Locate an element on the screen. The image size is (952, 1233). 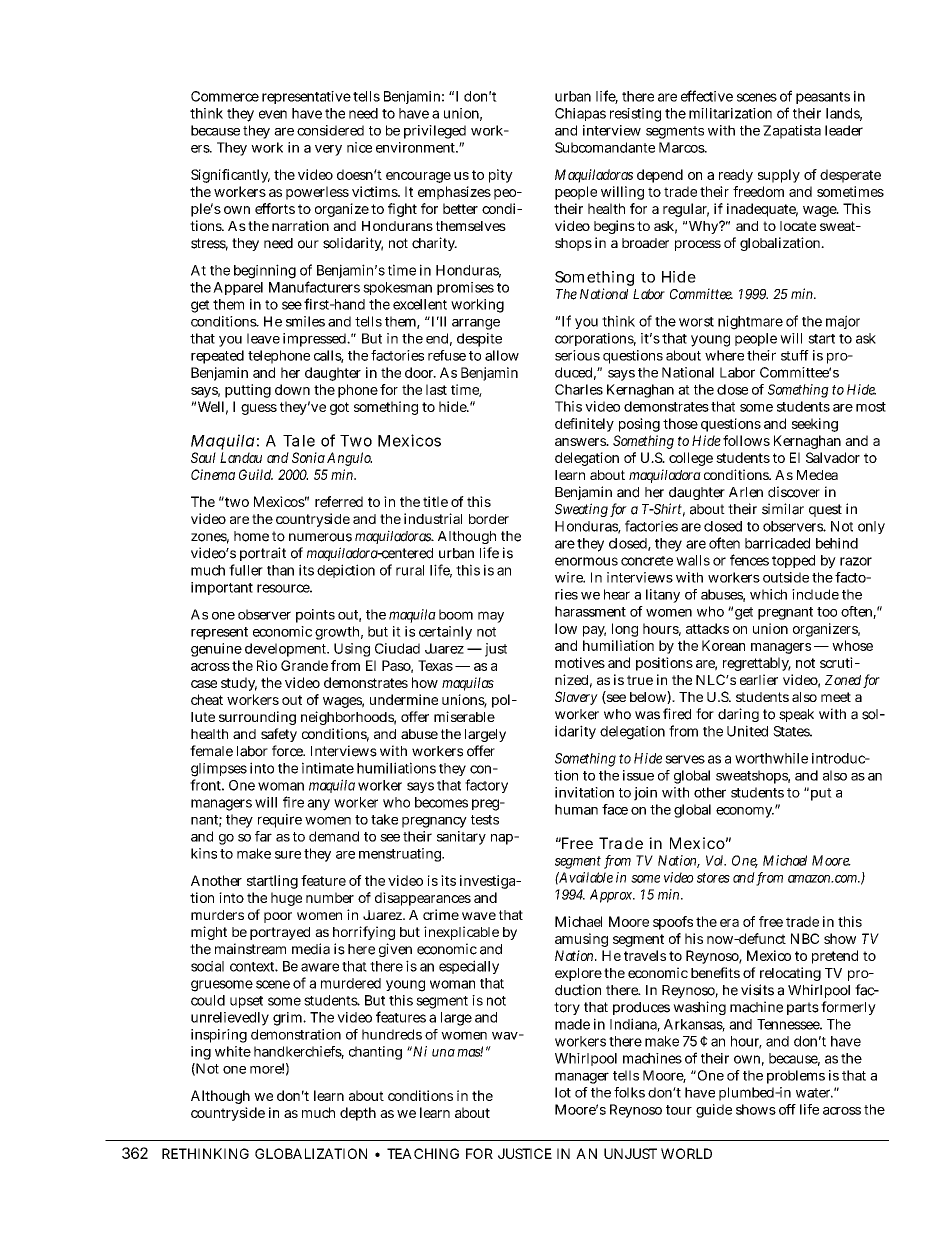
too is located at coordinates (827, 612).
